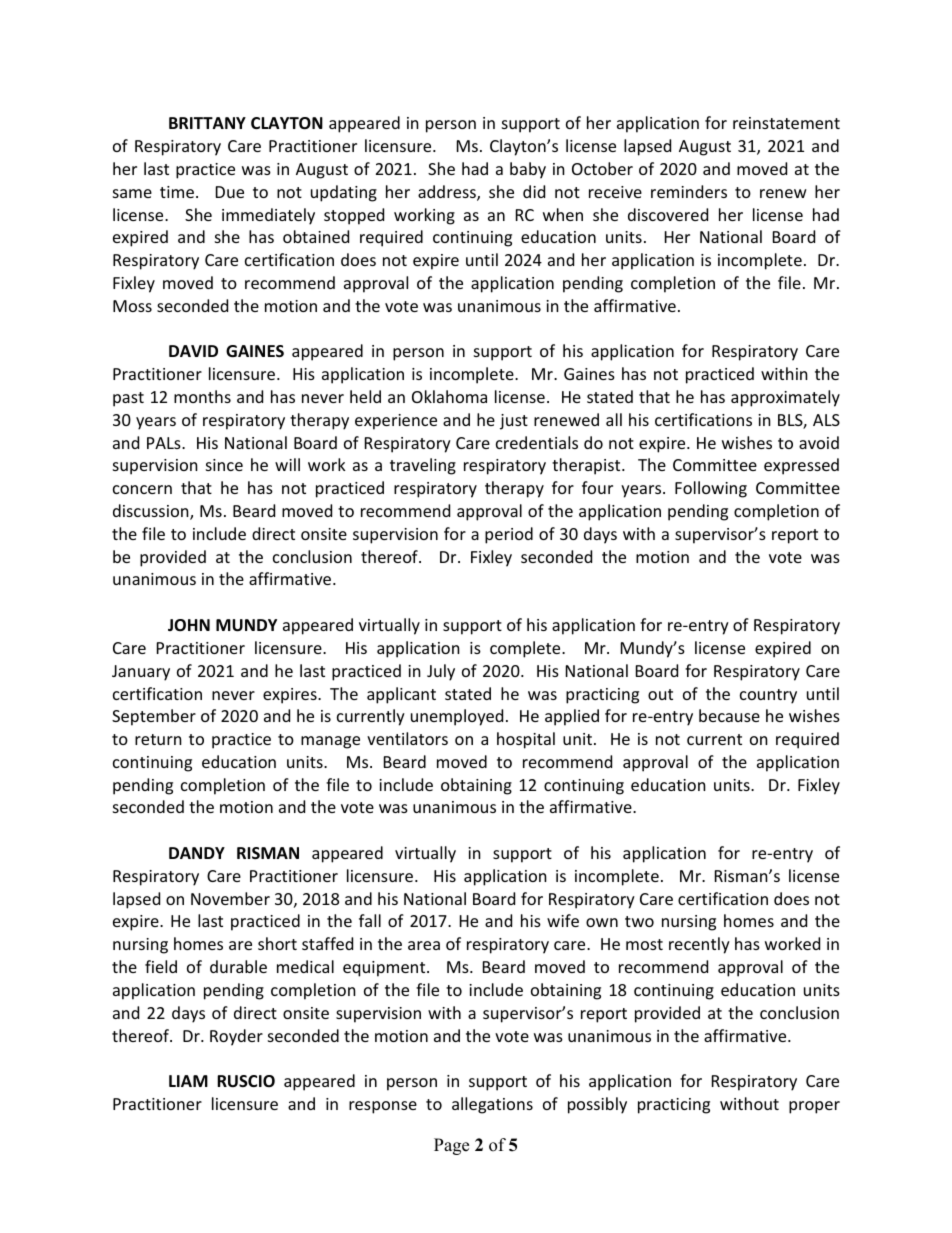 The image size is (952, 1233). What do you see at coordinates (441, 672) in the image?
I see `July` at bounding box center [441, 672].
